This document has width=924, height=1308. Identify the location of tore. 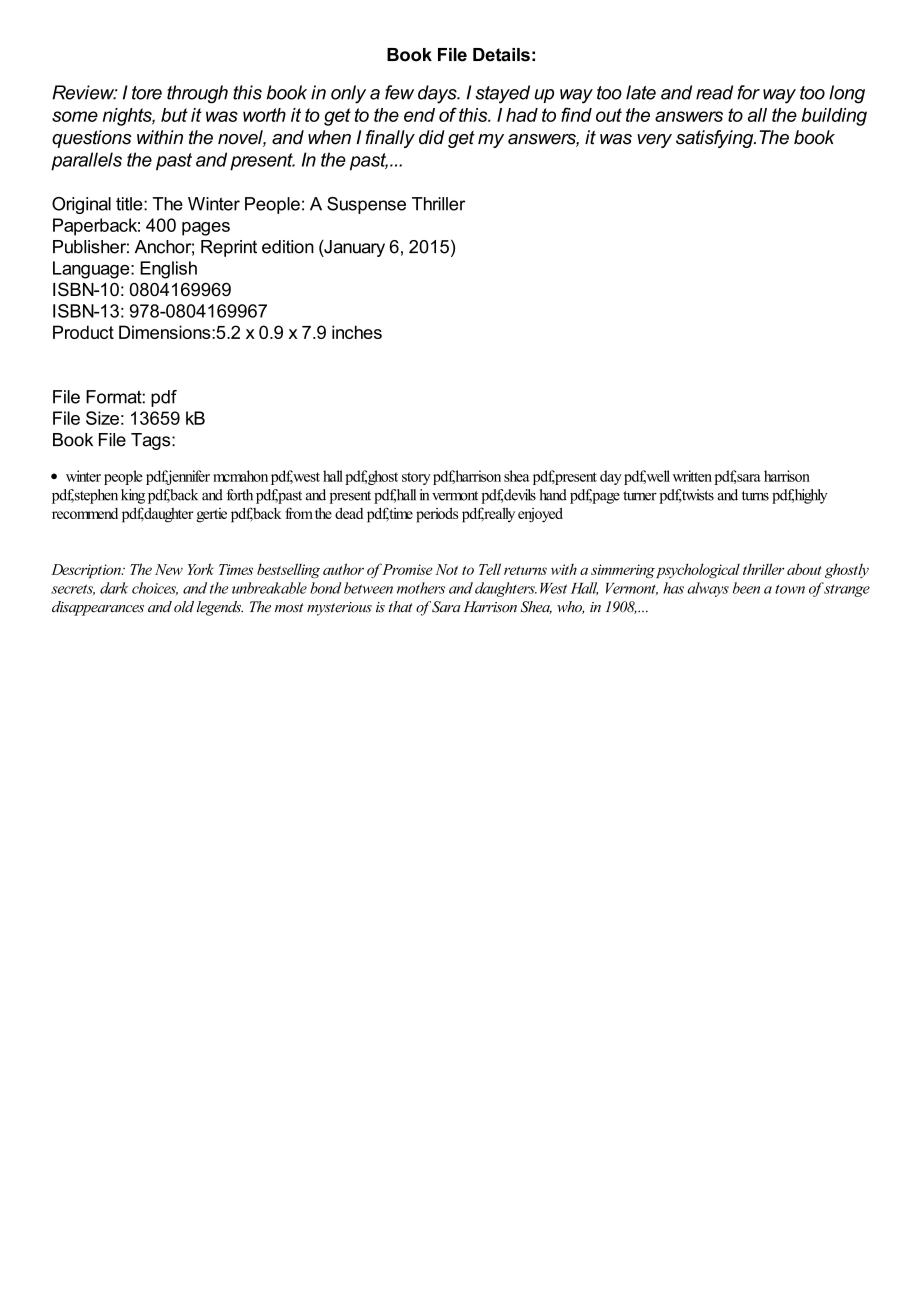
(147, 93).
